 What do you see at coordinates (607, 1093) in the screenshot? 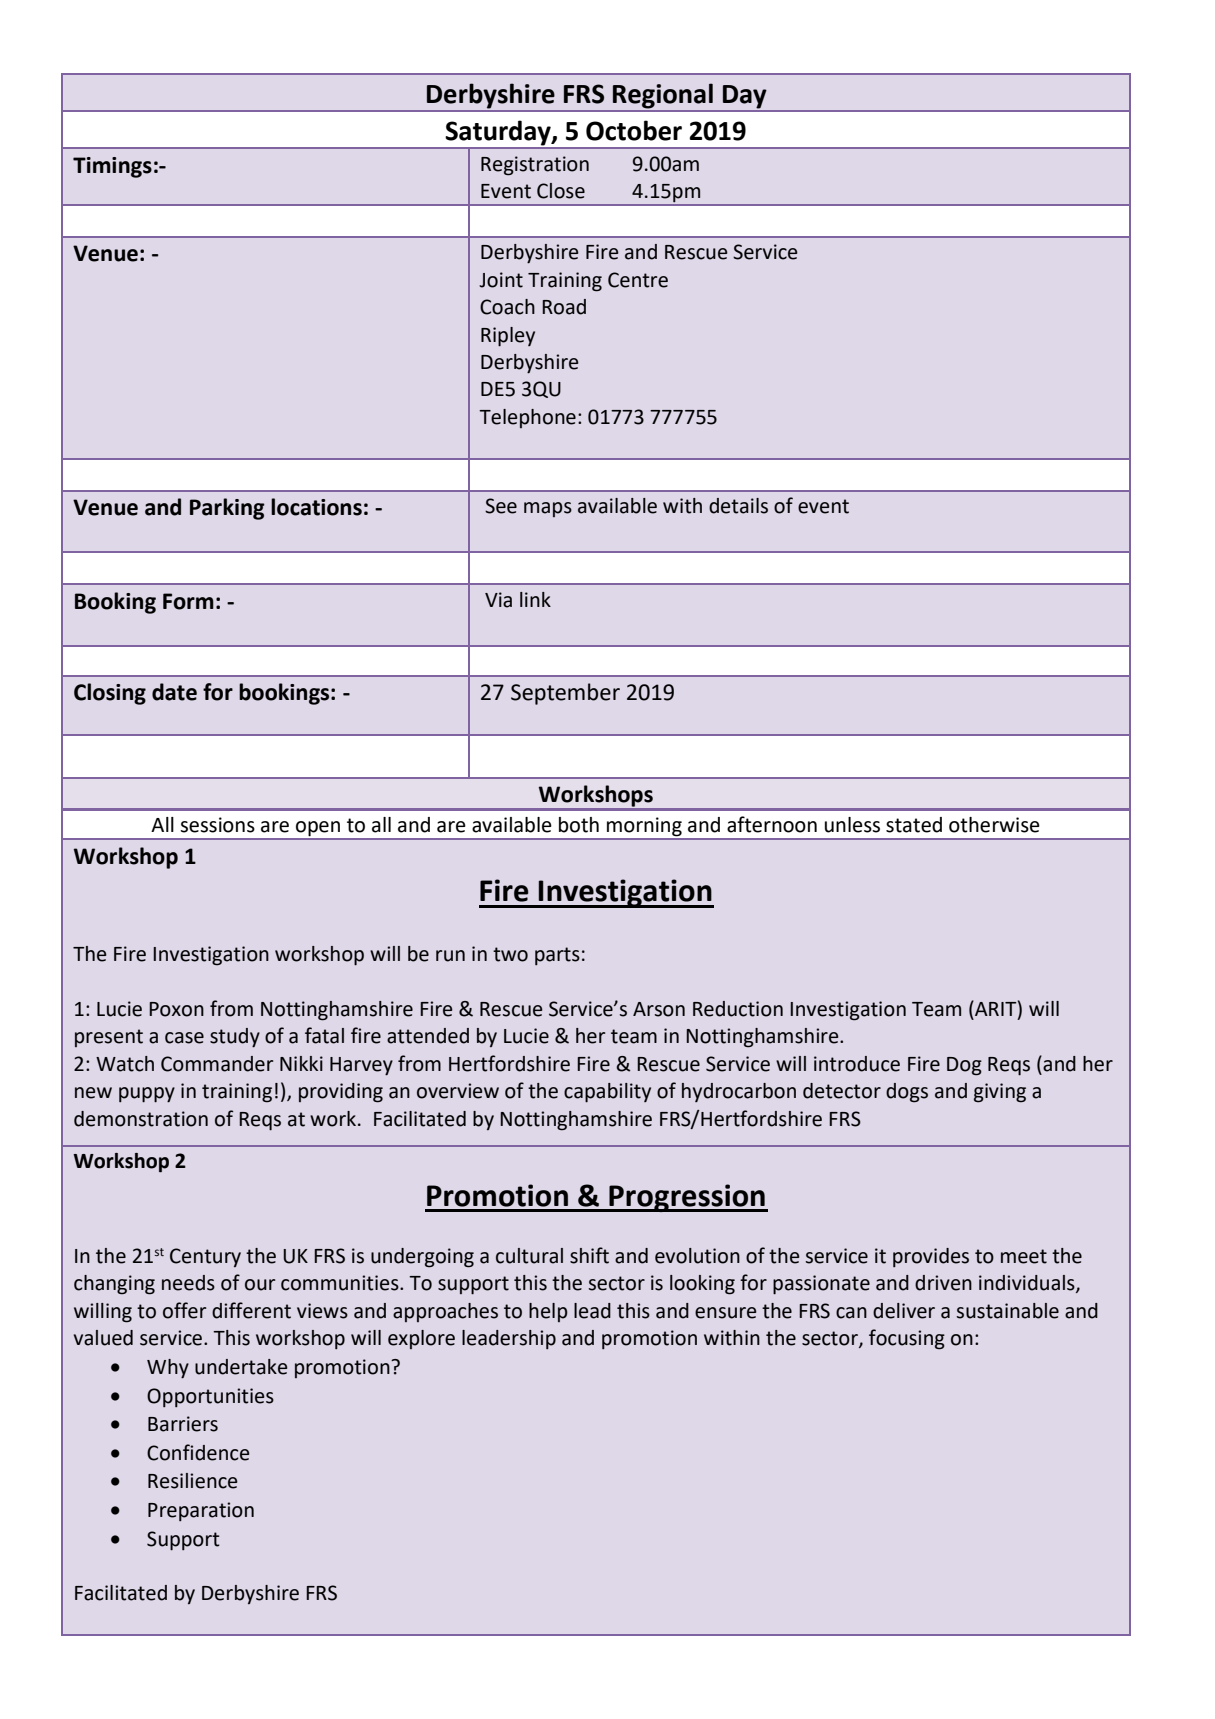
I see `capability` at bounding box center [607, 1093].
